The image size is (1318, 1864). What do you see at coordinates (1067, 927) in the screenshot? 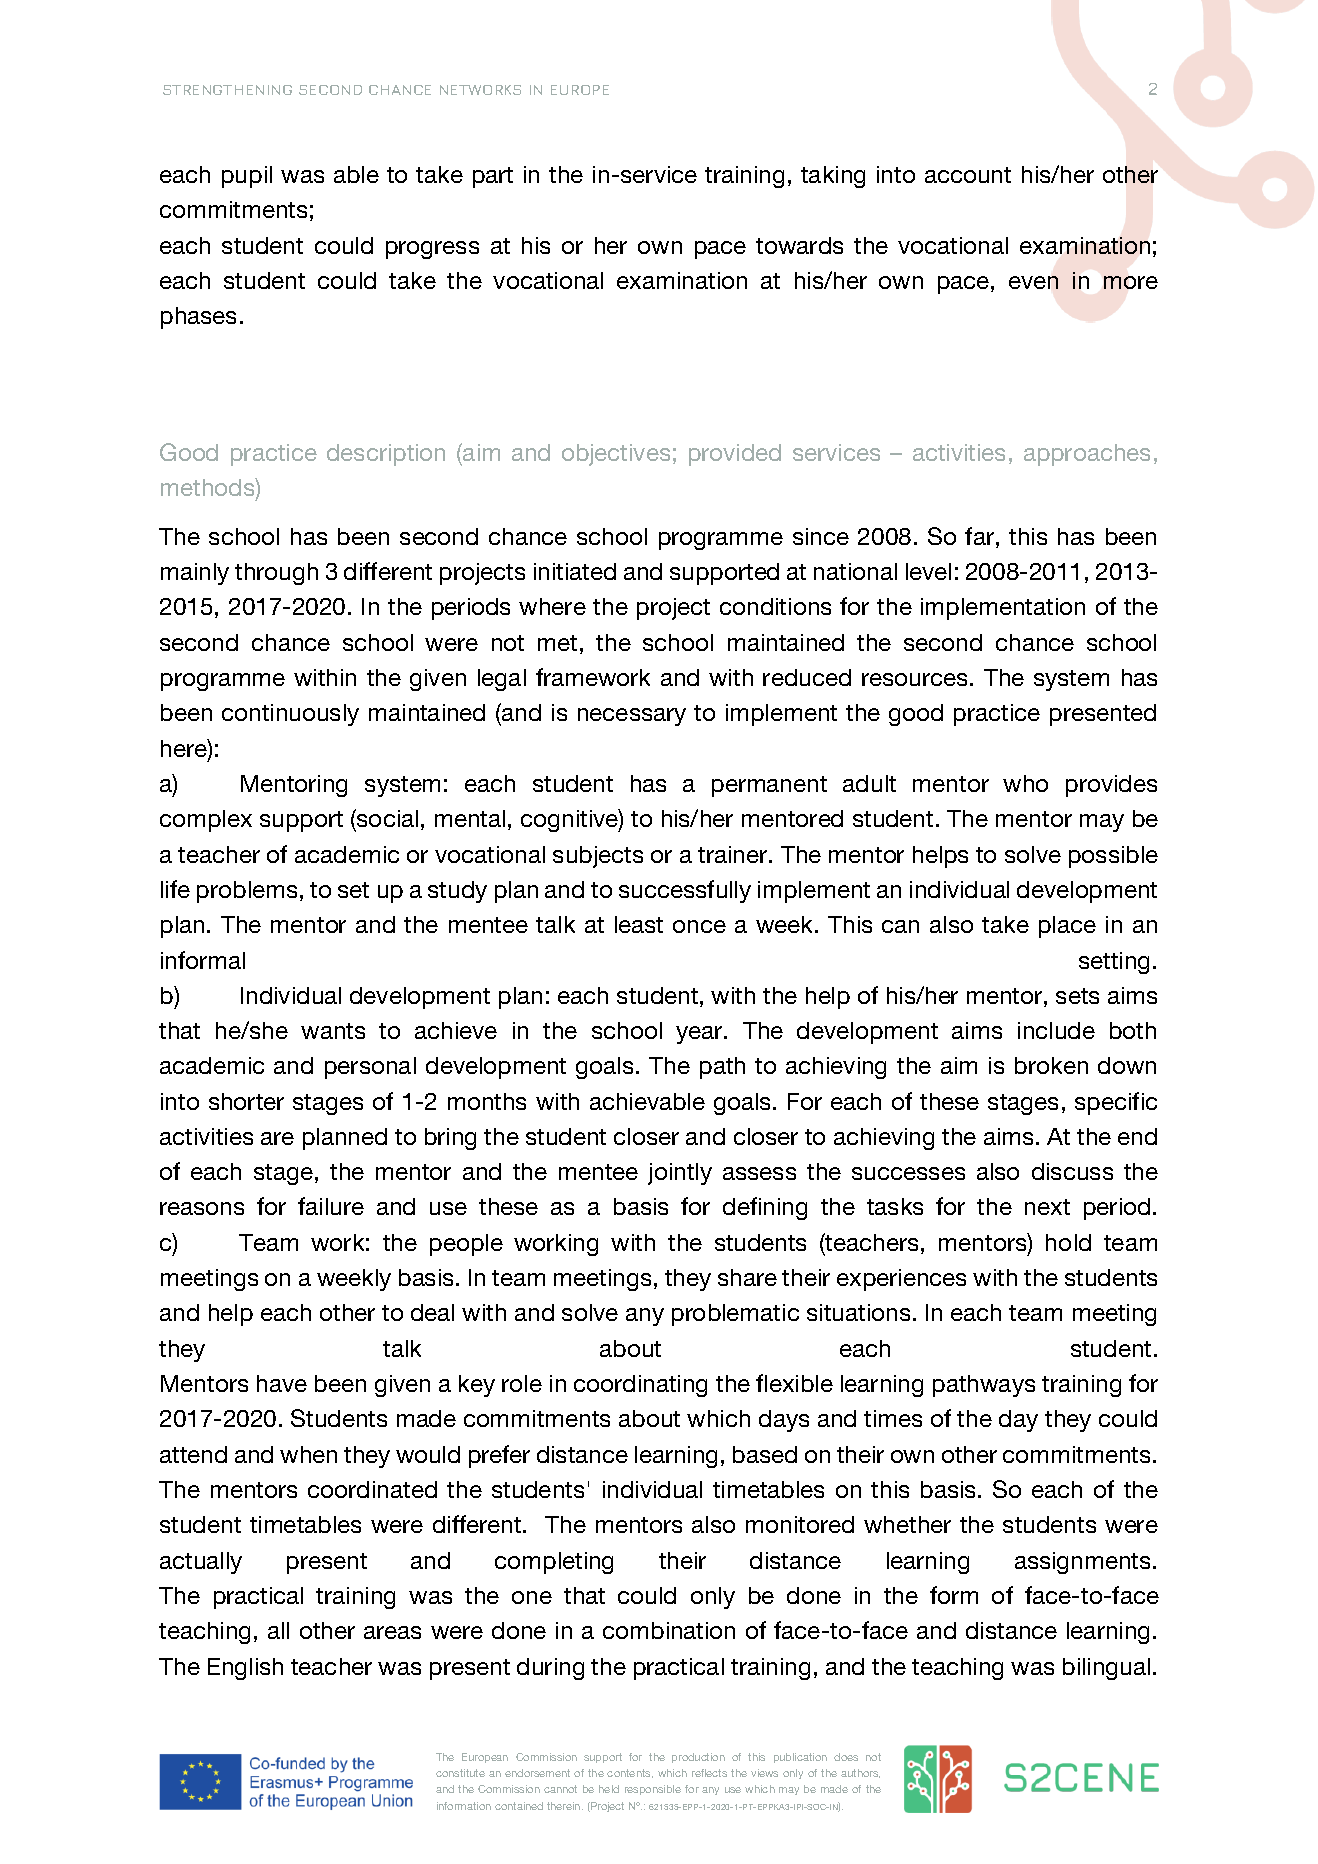
I see `place` at bounding box center [1067, 927].
